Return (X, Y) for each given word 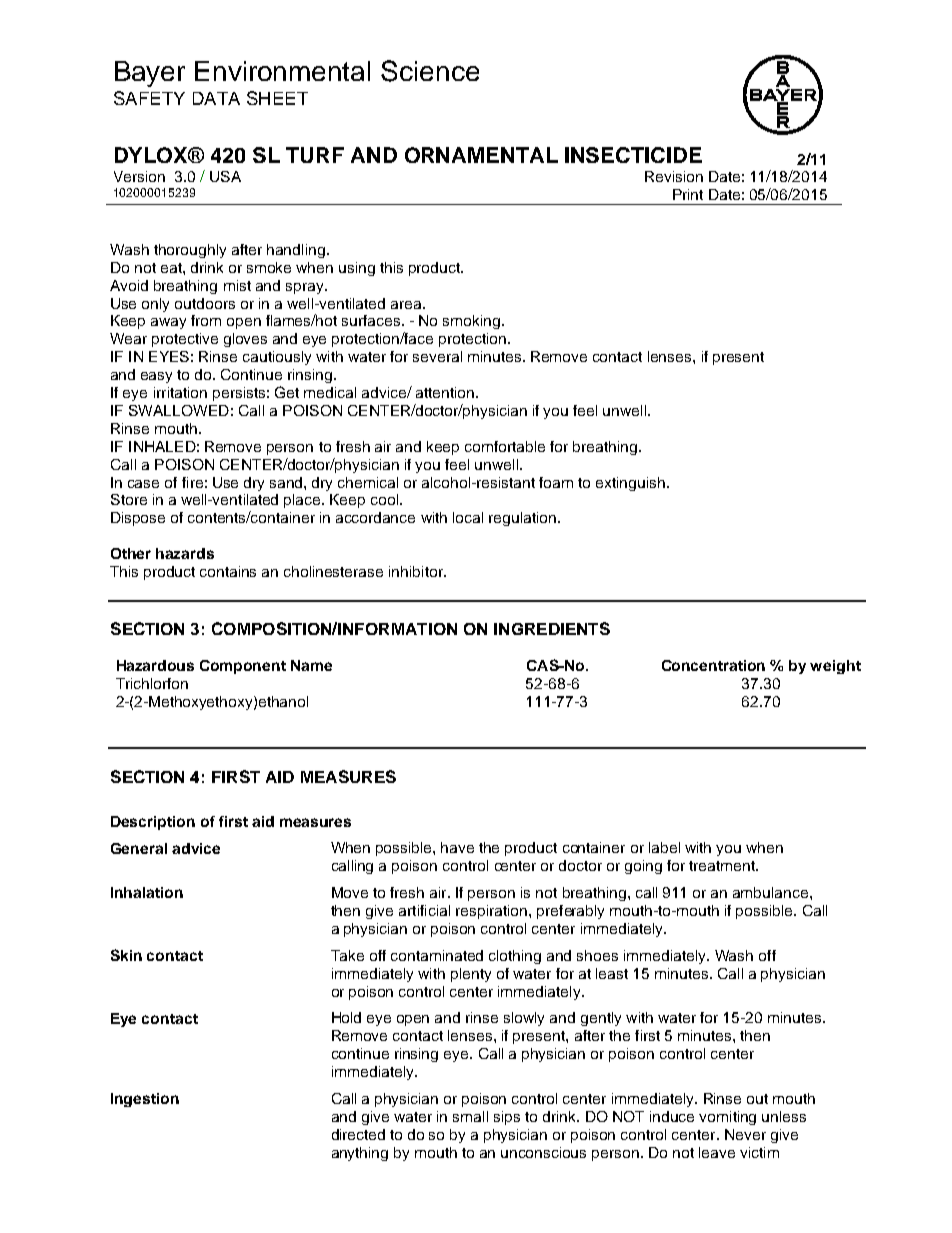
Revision (674, 176)
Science (430, 71)
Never (745, 1134)
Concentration (713, 665)
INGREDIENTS (552, 628)
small (470, 1116)
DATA (216, 98)
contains (228, 571)
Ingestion (145, 1100)
